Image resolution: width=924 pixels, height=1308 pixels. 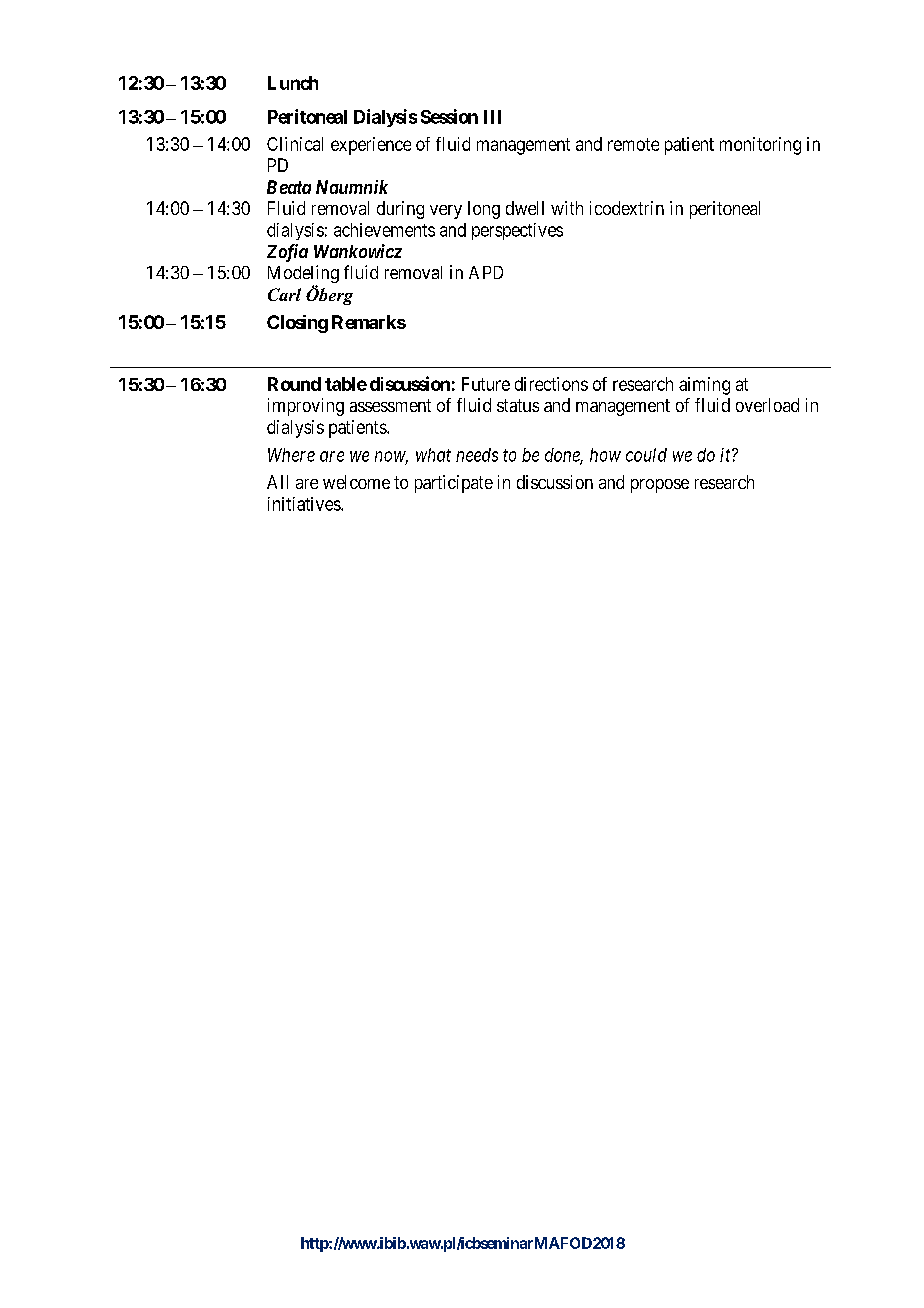 I want to click on overload, so click(x=767, y=405).
